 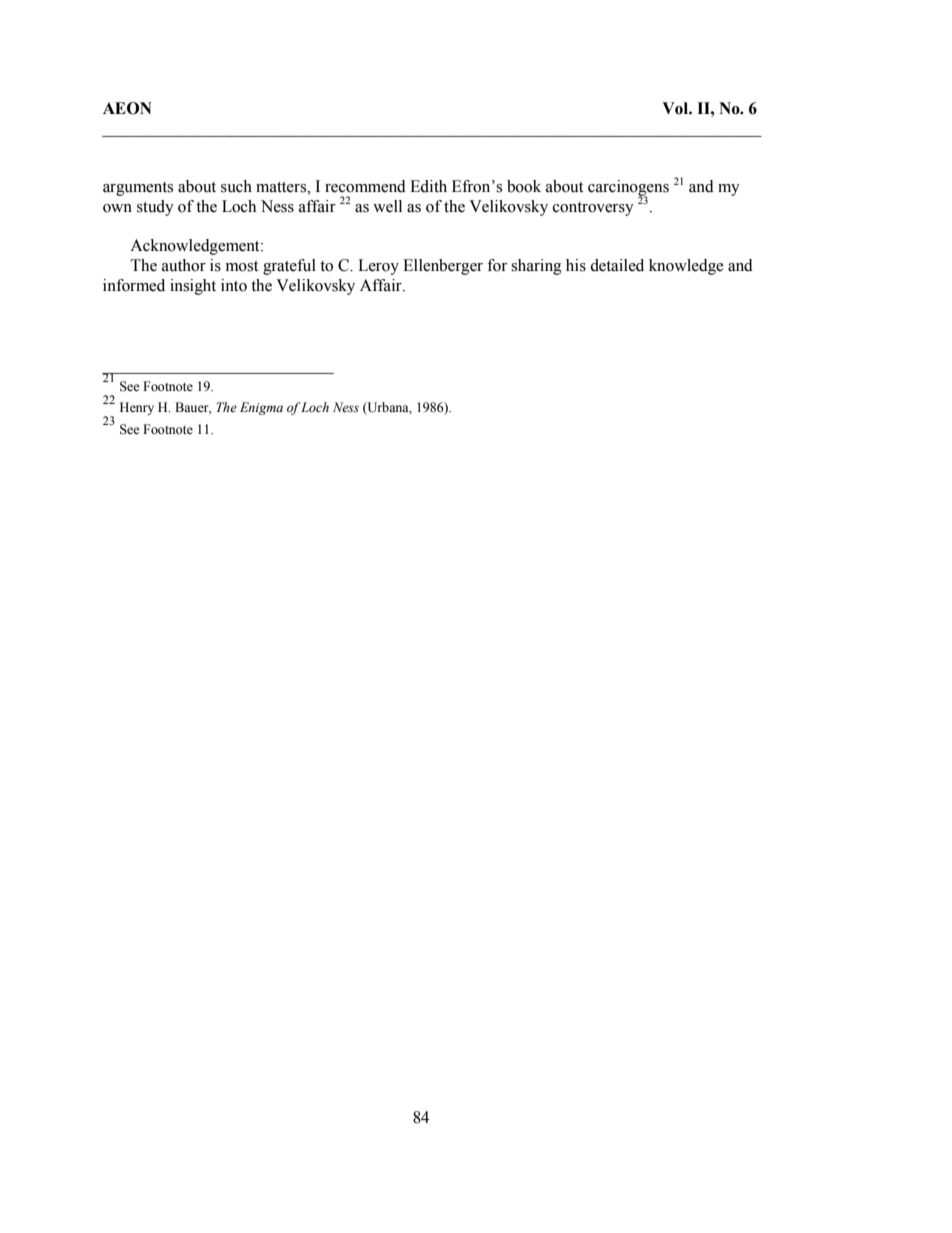 I want to click on into, so click(x=234, y=285).
